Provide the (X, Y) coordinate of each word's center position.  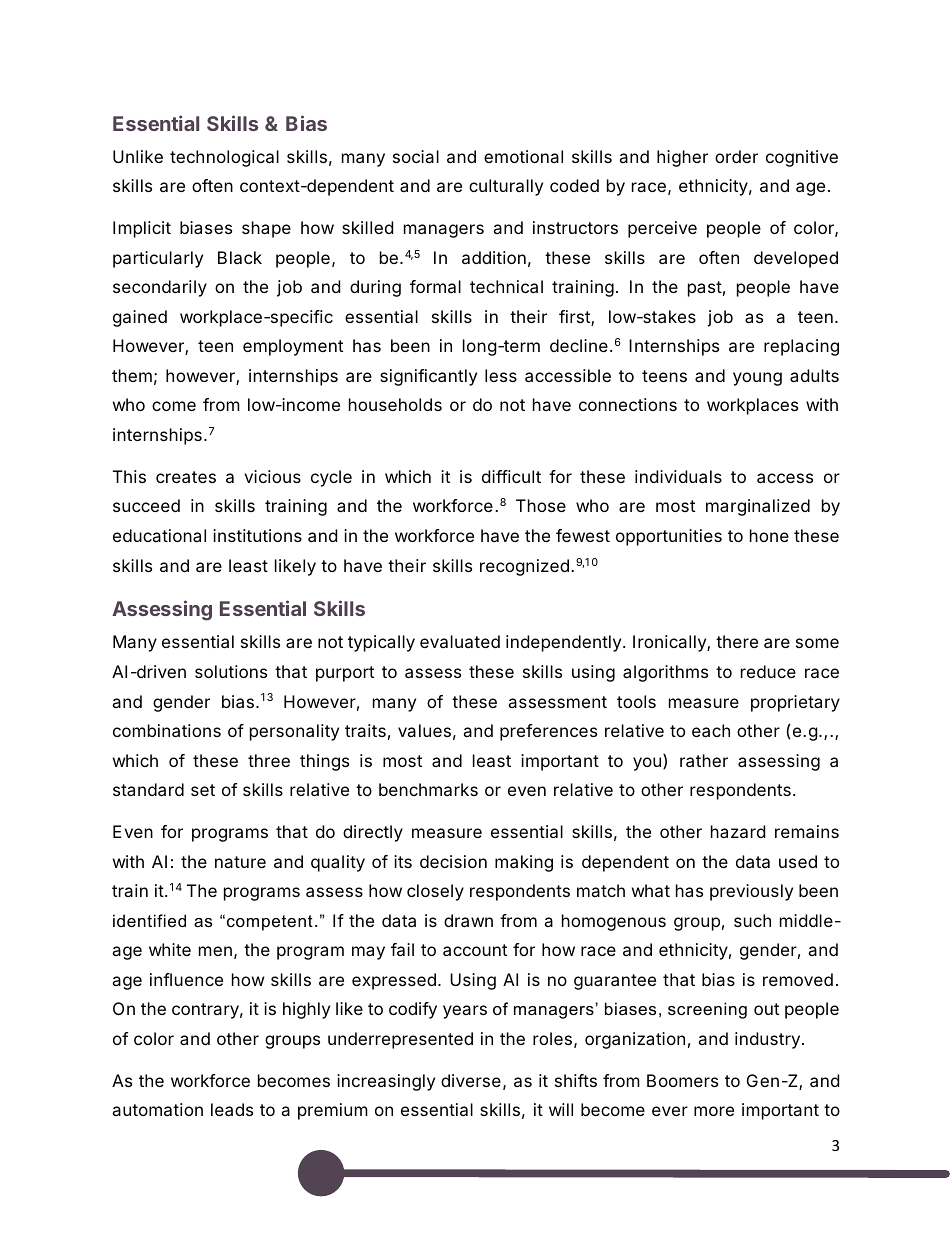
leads (232, 1109)
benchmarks (428, 789)
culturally (506, 187)
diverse (471, 1080)
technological (224, 158)
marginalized (758, 507)
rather (704, 760)
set (203, 790)
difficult (511, 476)
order (736, 156)
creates (186, 477)
